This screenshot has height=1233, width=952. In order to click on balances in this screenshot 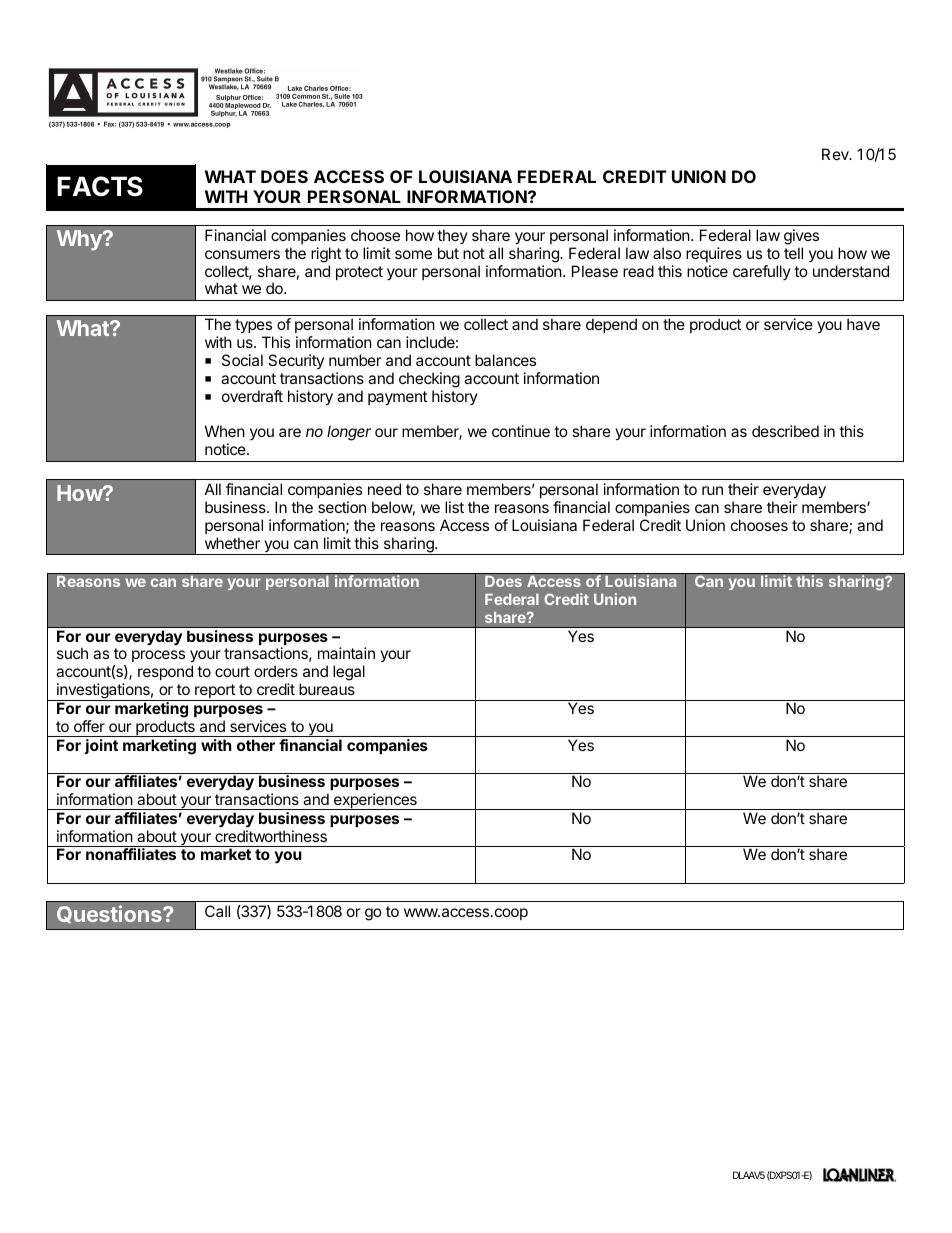, I will do `click(505, 360)`.
